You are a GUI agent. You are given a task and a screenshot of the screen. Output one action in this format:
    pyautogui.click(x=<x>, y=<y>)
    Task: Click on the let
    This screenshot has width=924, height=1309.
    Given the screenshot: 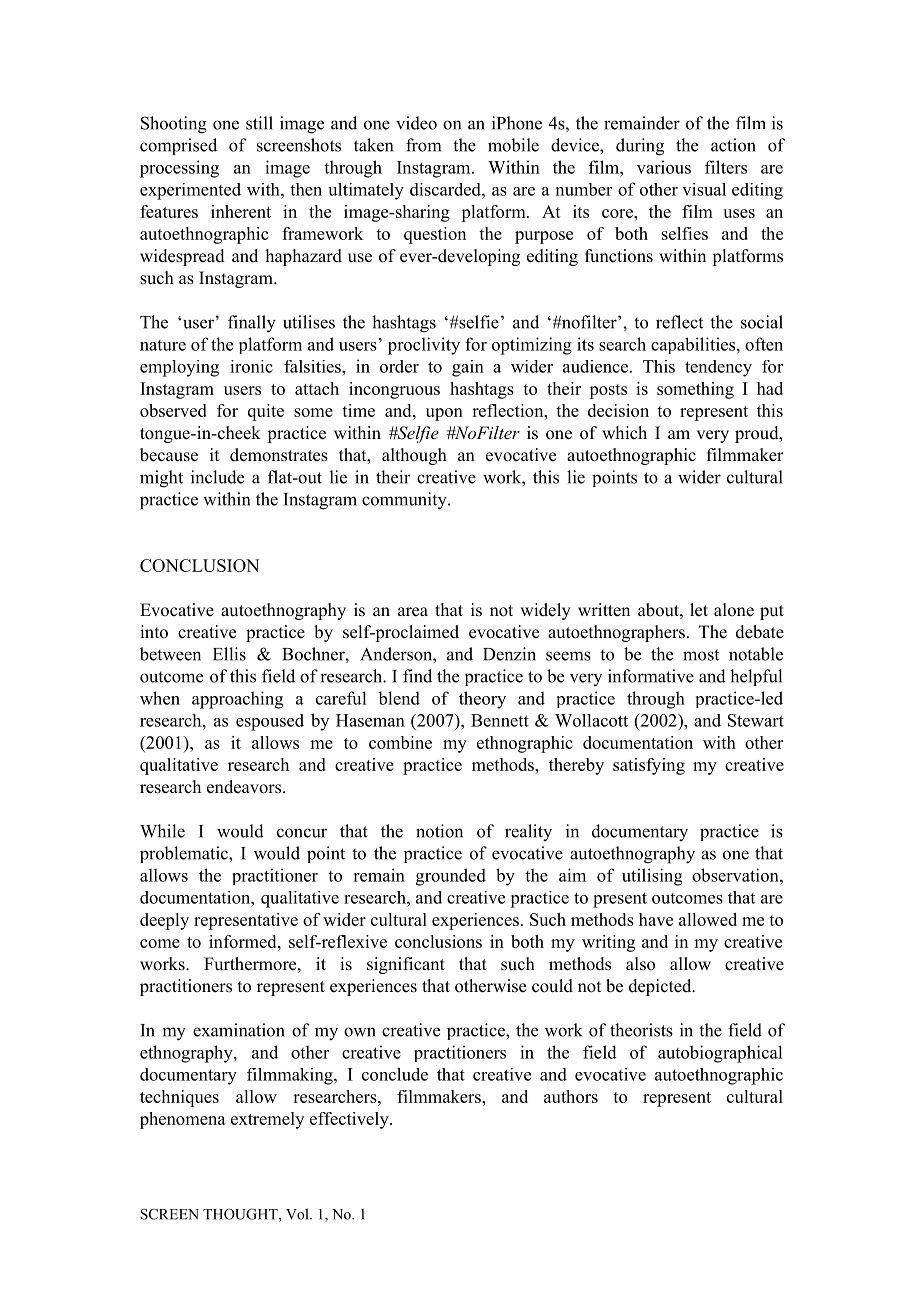 What is the action you would take?
    pyautogui.click(x=699, y=610)
